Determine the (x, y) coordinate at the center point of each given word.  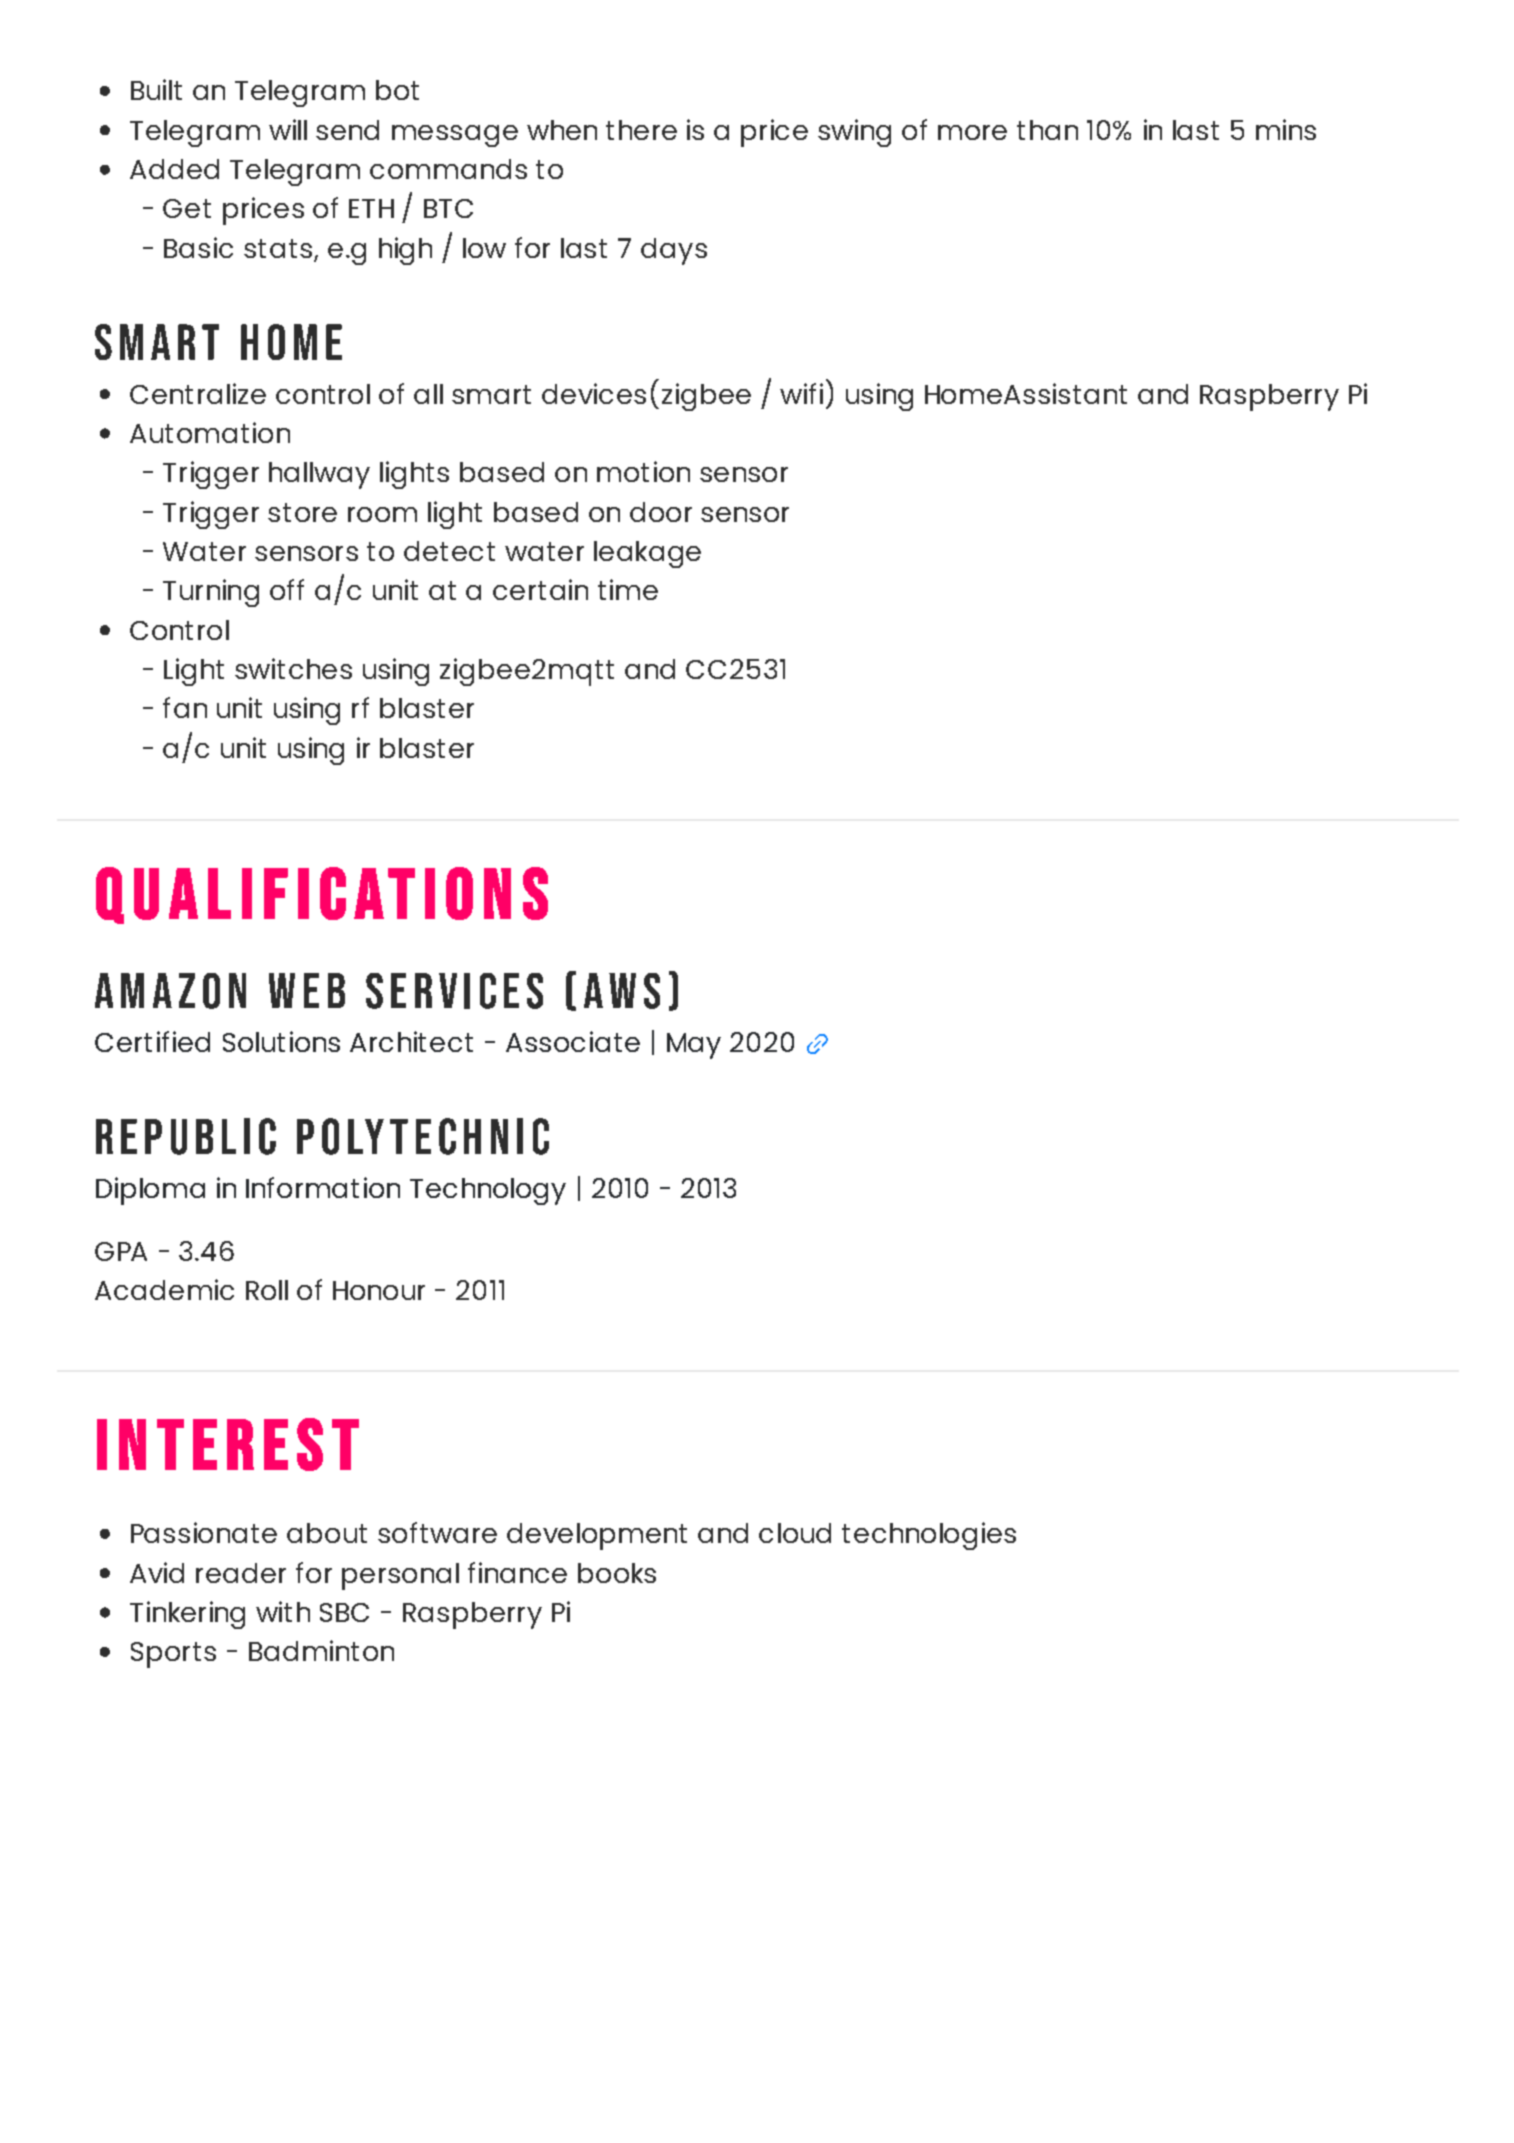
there (641, 130)
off (287, 589)
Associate (573, 1041)
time (628, 589)
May (694, 1046)
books (617, 1573)
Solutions (281, 1041)
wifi (801, 393)
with (283, 1611)
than (1047, 130)
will (288, 129)
